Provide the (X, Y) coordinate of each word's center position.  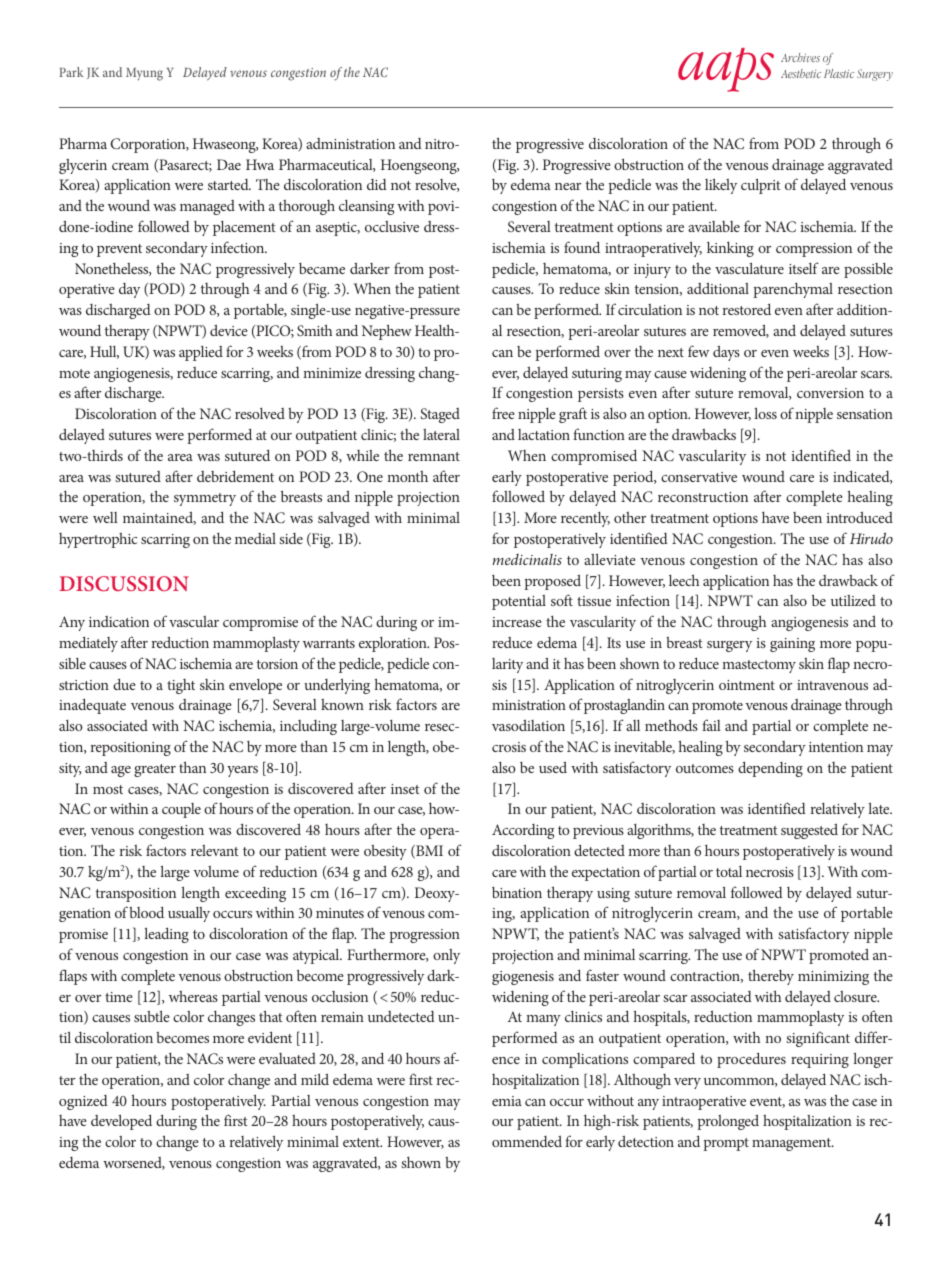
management (793, 1144)
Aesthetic (801, 73)
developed (121, 1122)
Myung (144, 74)
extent (362, 1142)
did (377, 184)
